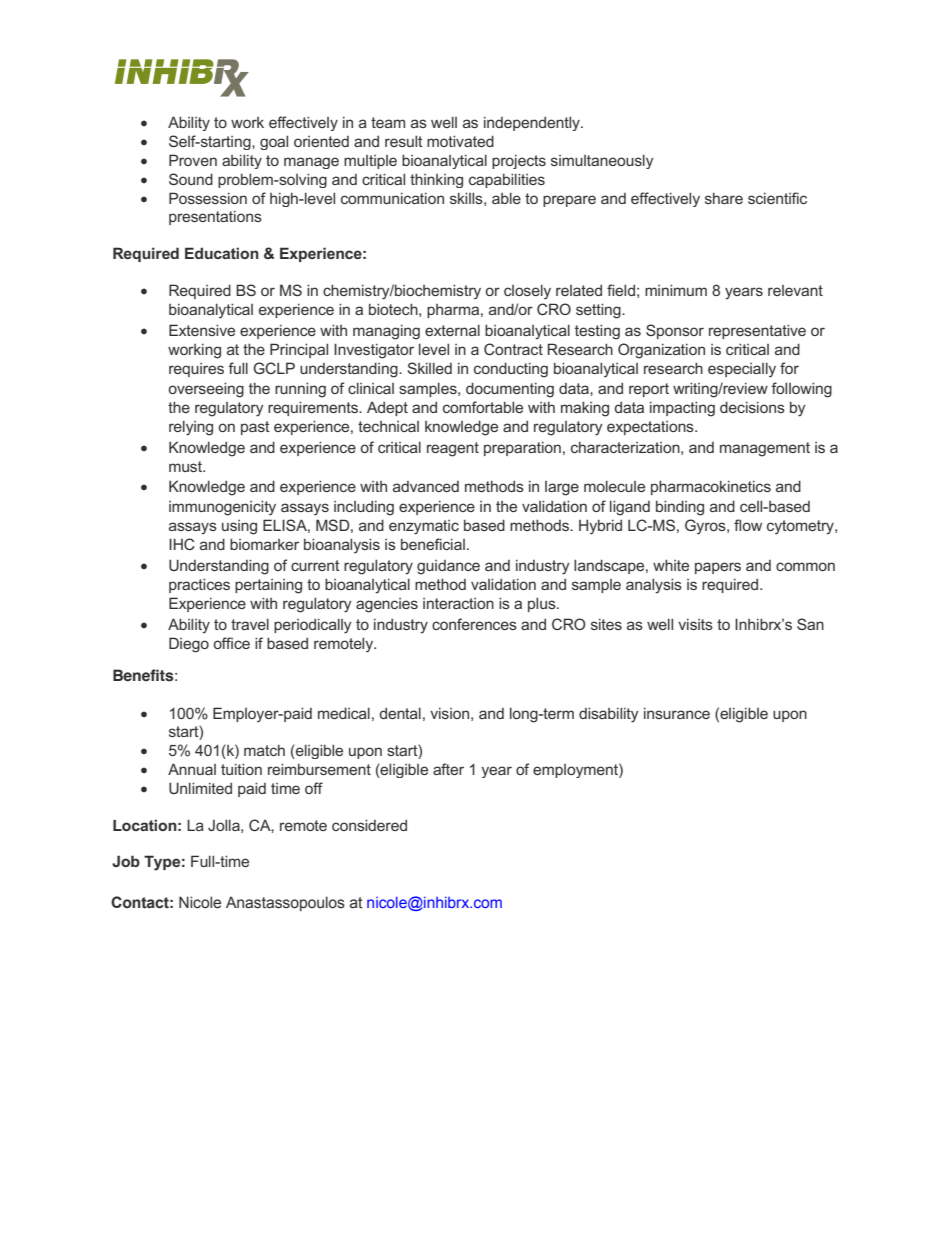  What do you see at coordinates (452, 330) in the document?
I see `external` at bounding box center [452, 330].
